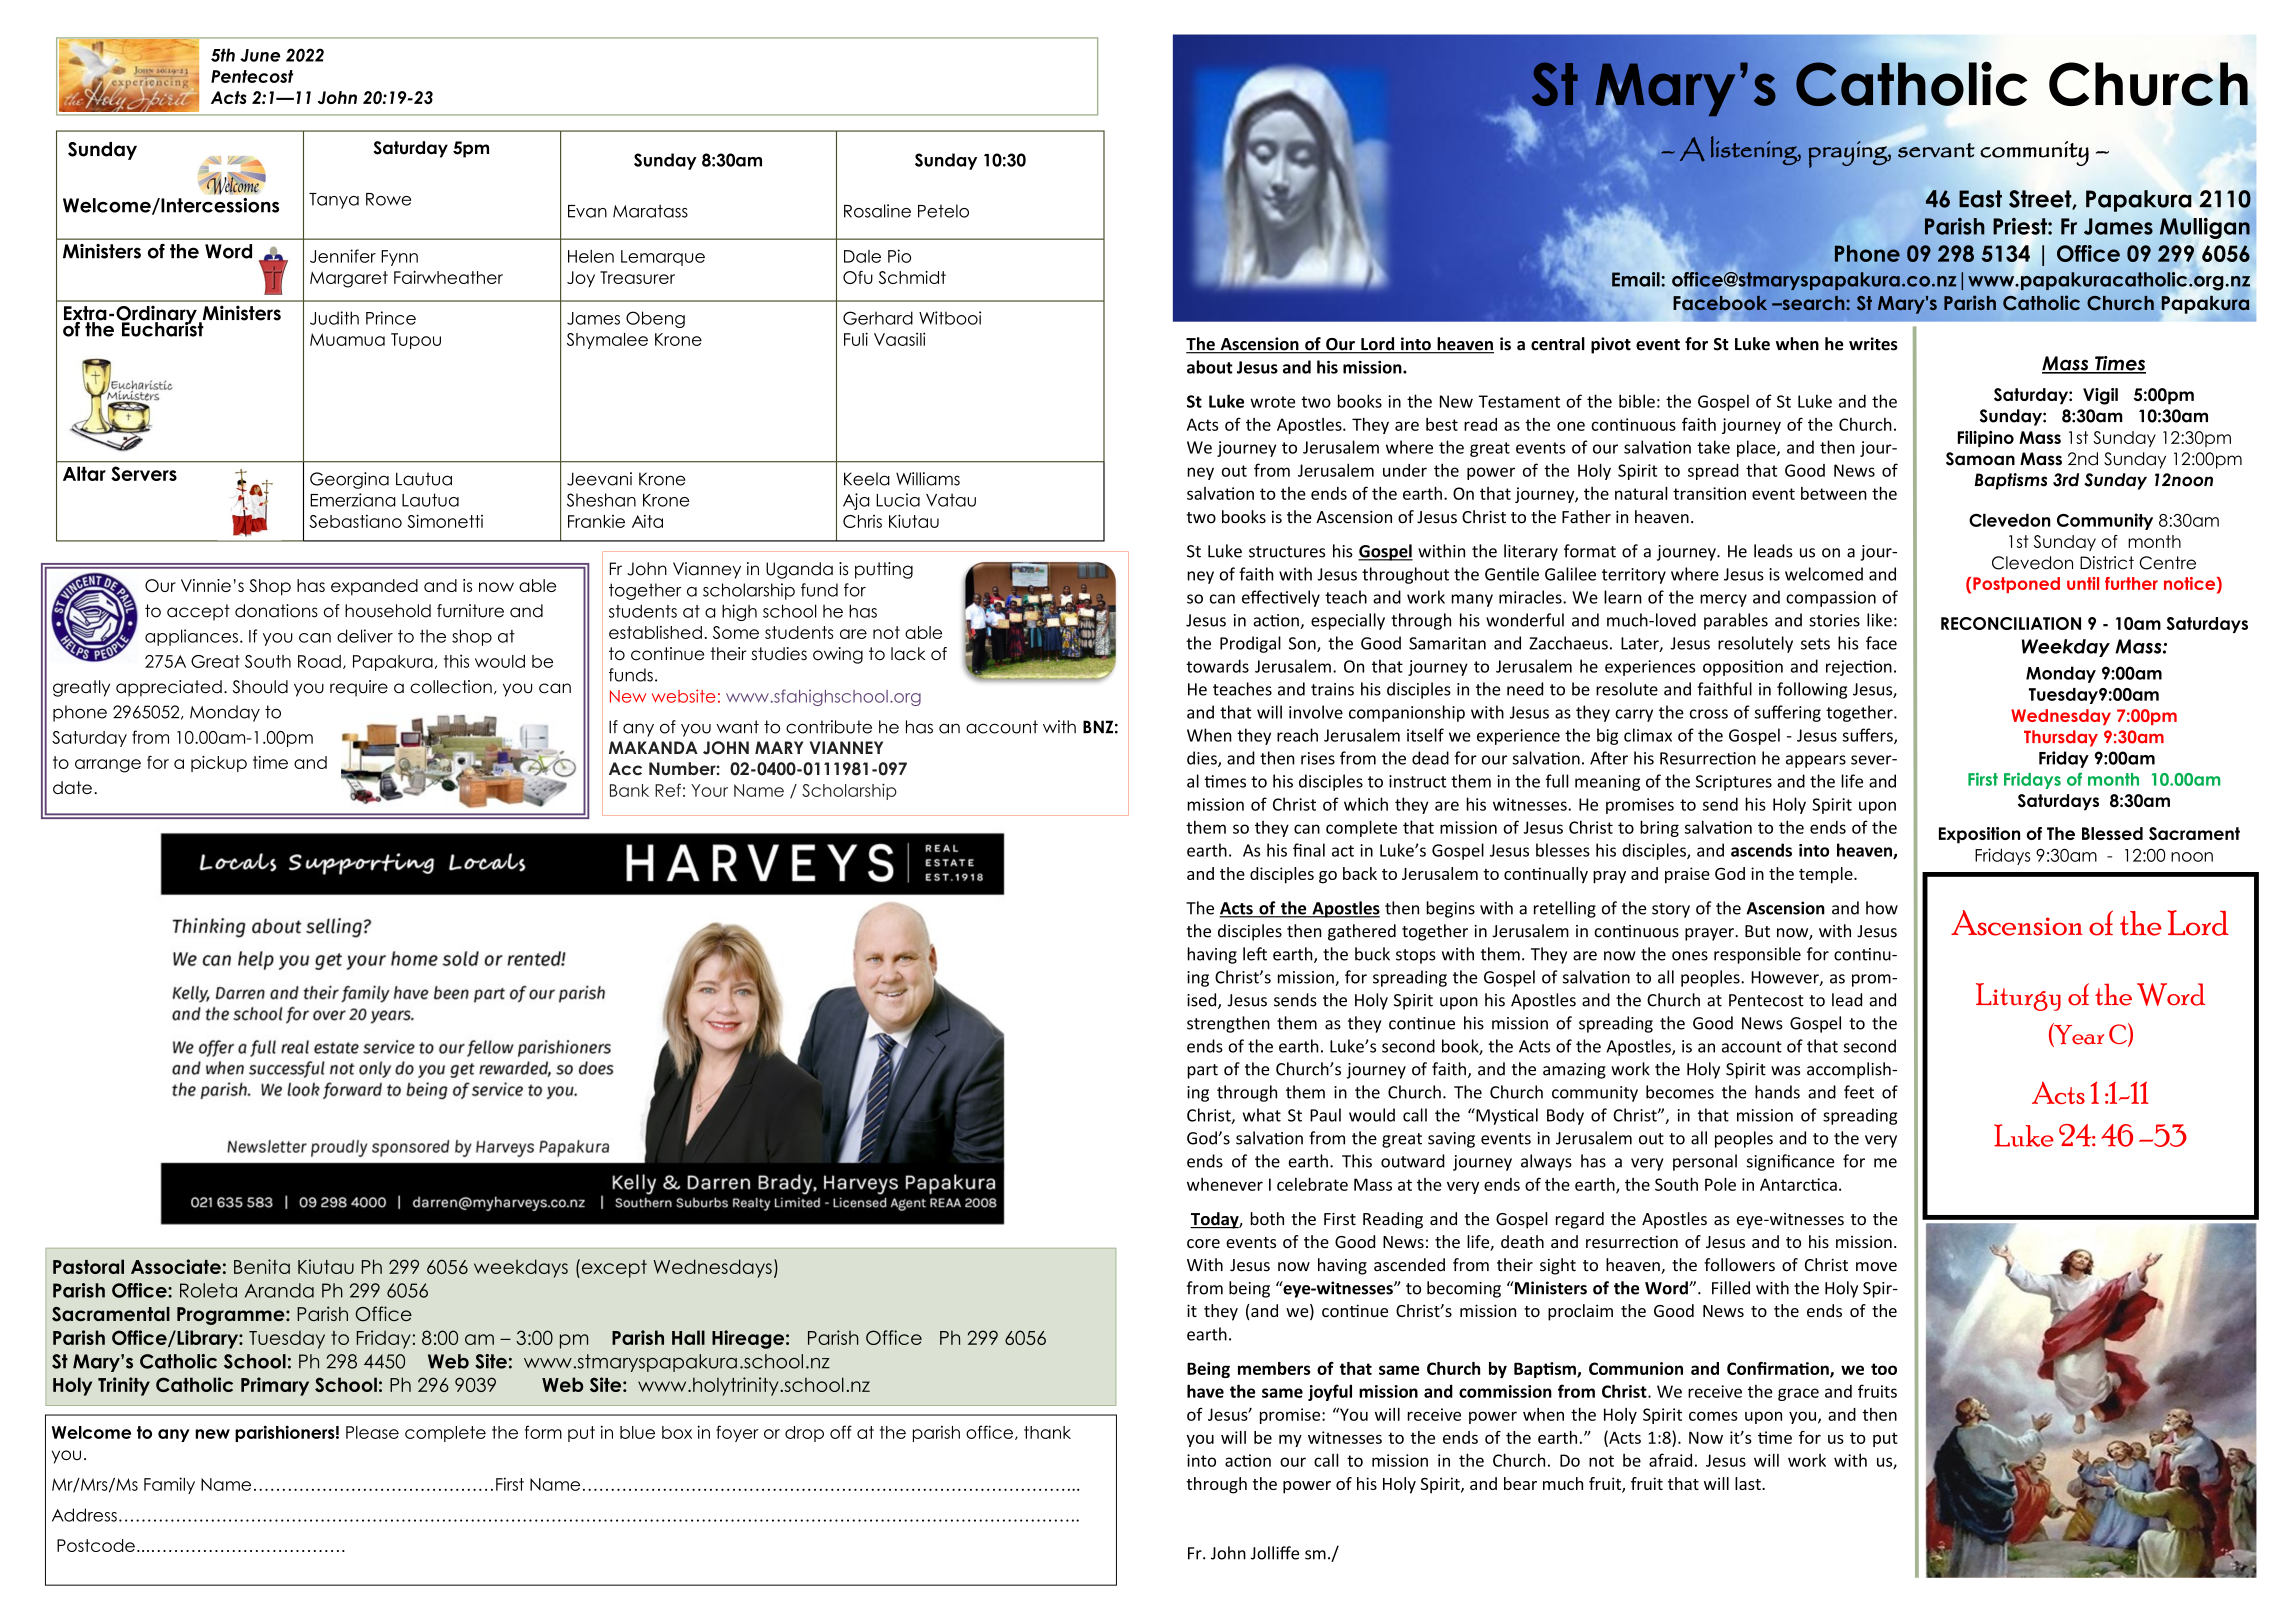 The image size is (2291, 1620). I want to click on Family, so click(169, 1485).
